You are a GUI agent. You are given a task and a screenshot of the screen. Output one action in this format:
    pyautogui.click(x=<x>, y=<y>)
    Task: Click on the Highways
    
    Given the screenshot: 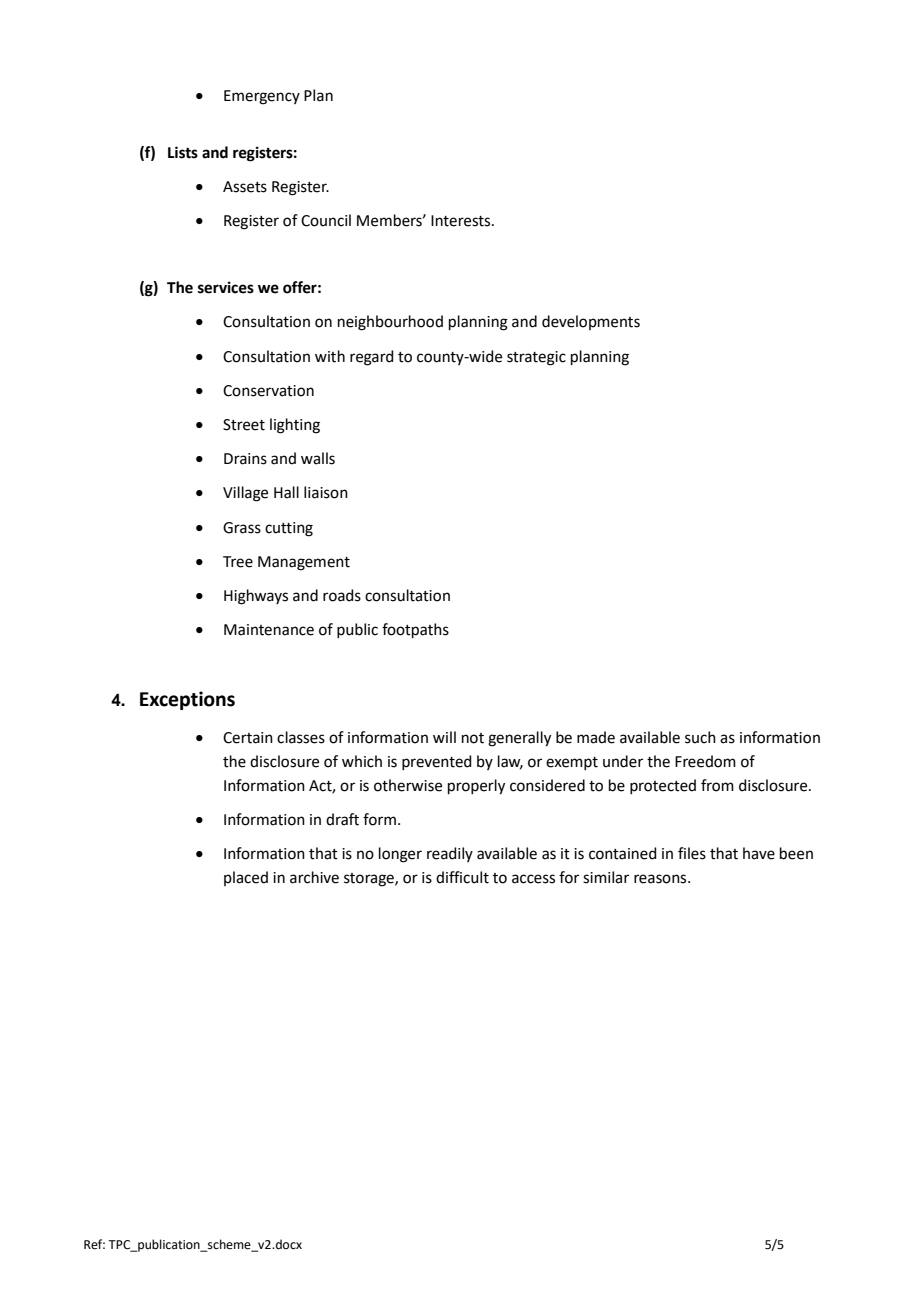 What is the action you would take?
    pyautogui.click(x=256, y=597)
